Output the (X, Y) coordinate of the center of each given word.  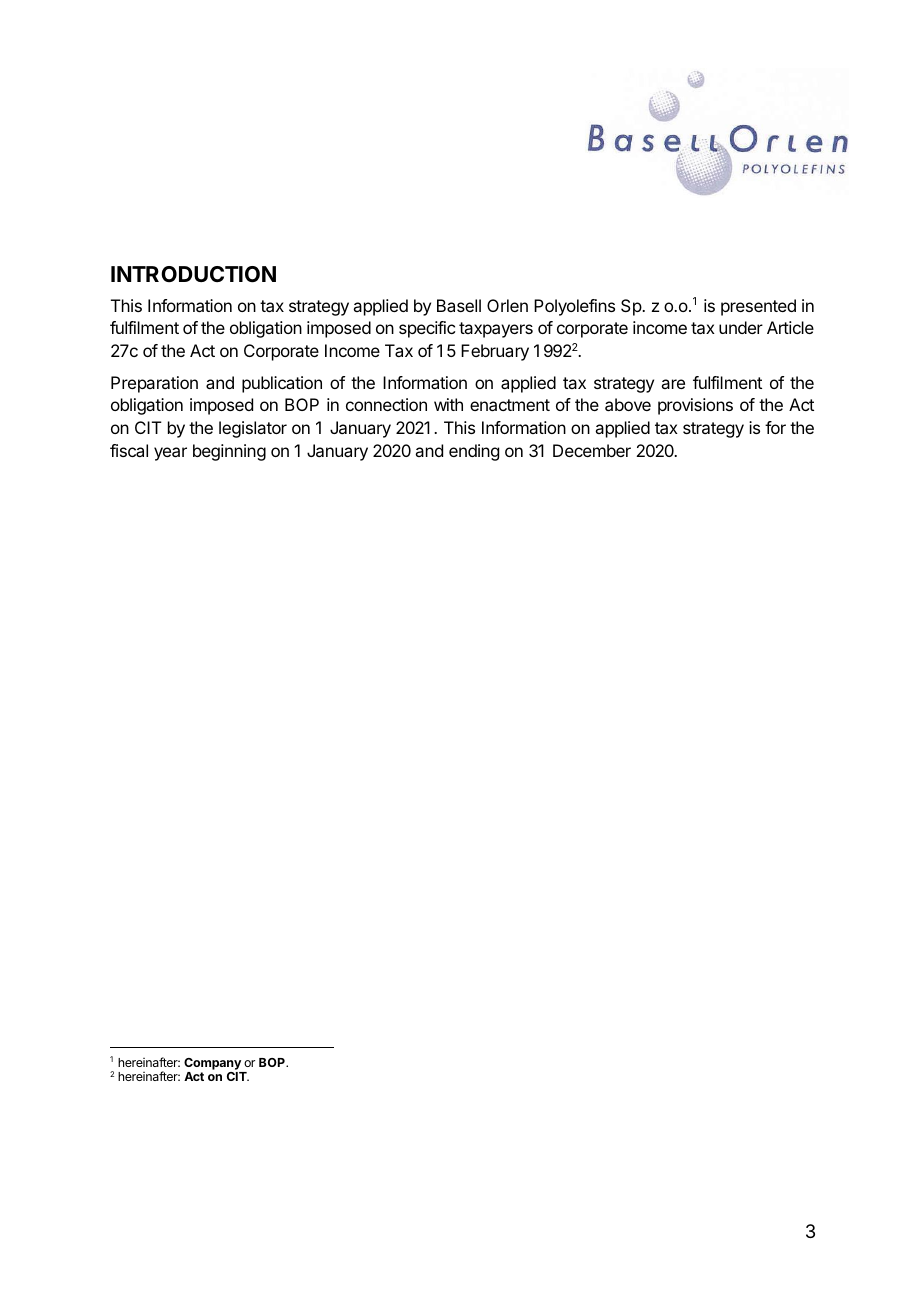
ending (474, 452)
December (592, 450)
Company (213, 1065)
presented (758, 307)
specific (427, 329)
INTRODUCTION (193, 274)
